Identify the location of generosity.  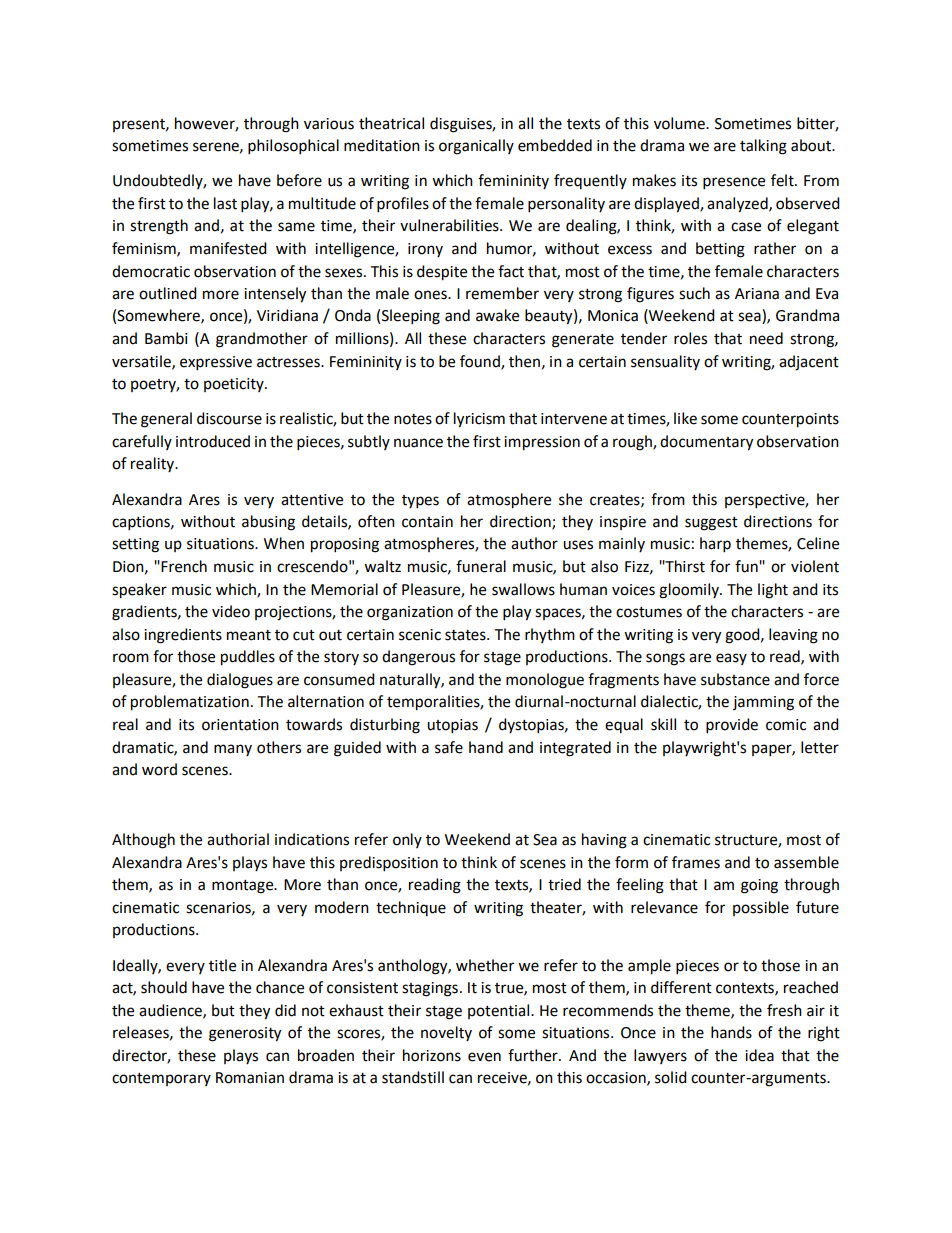
(245, 1034).
